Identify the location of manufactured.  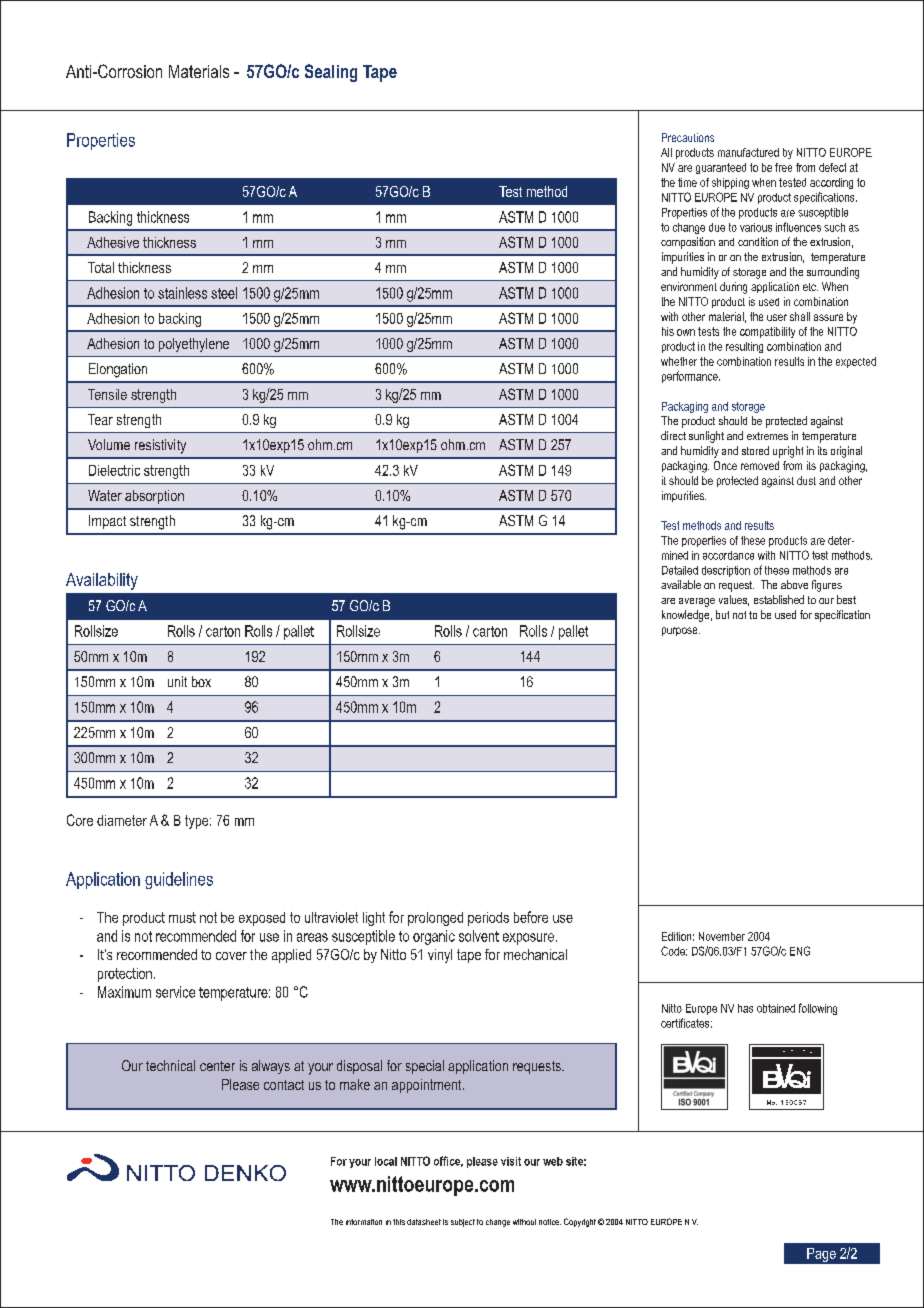
(748, 152).
